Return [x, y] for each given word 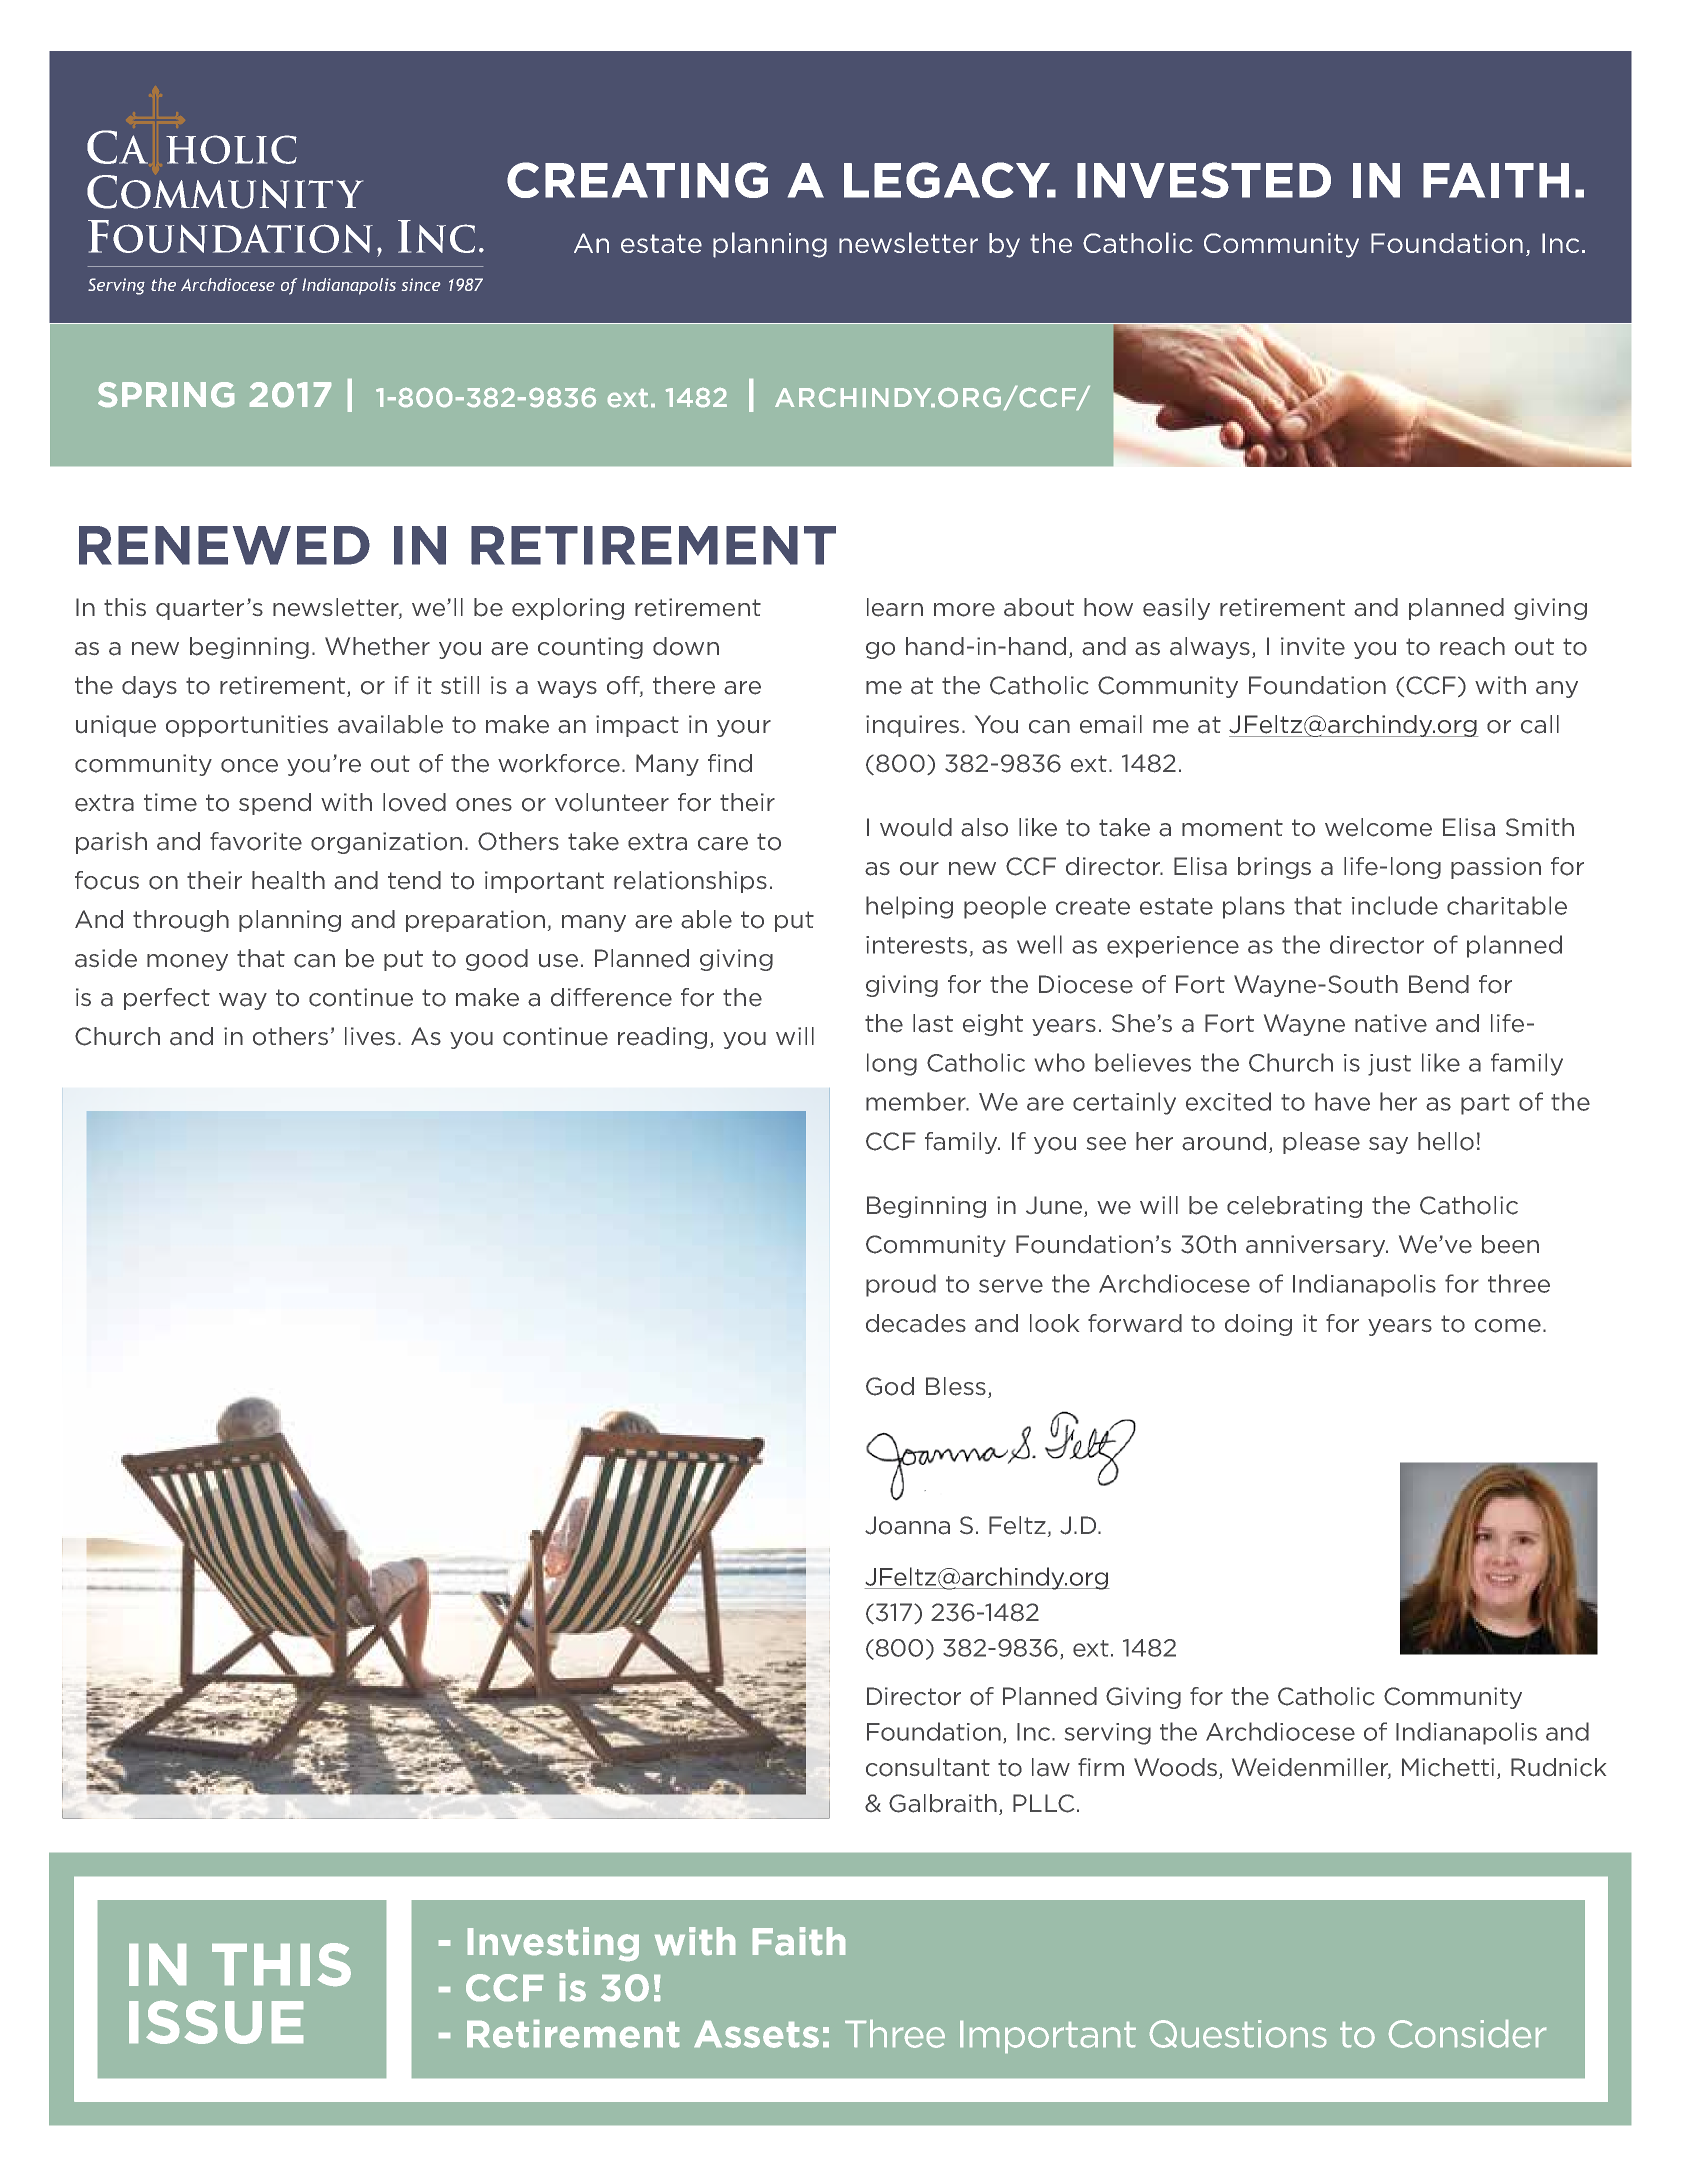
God [890, 1386]
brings [1274, 868]
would [916, 827]
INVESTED [1204, 180]
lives [370, 1036]
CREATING [637, 180]
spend [275, 804]
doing [1258, 1325]
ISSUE [216, 2022]
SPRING [166, 394]
